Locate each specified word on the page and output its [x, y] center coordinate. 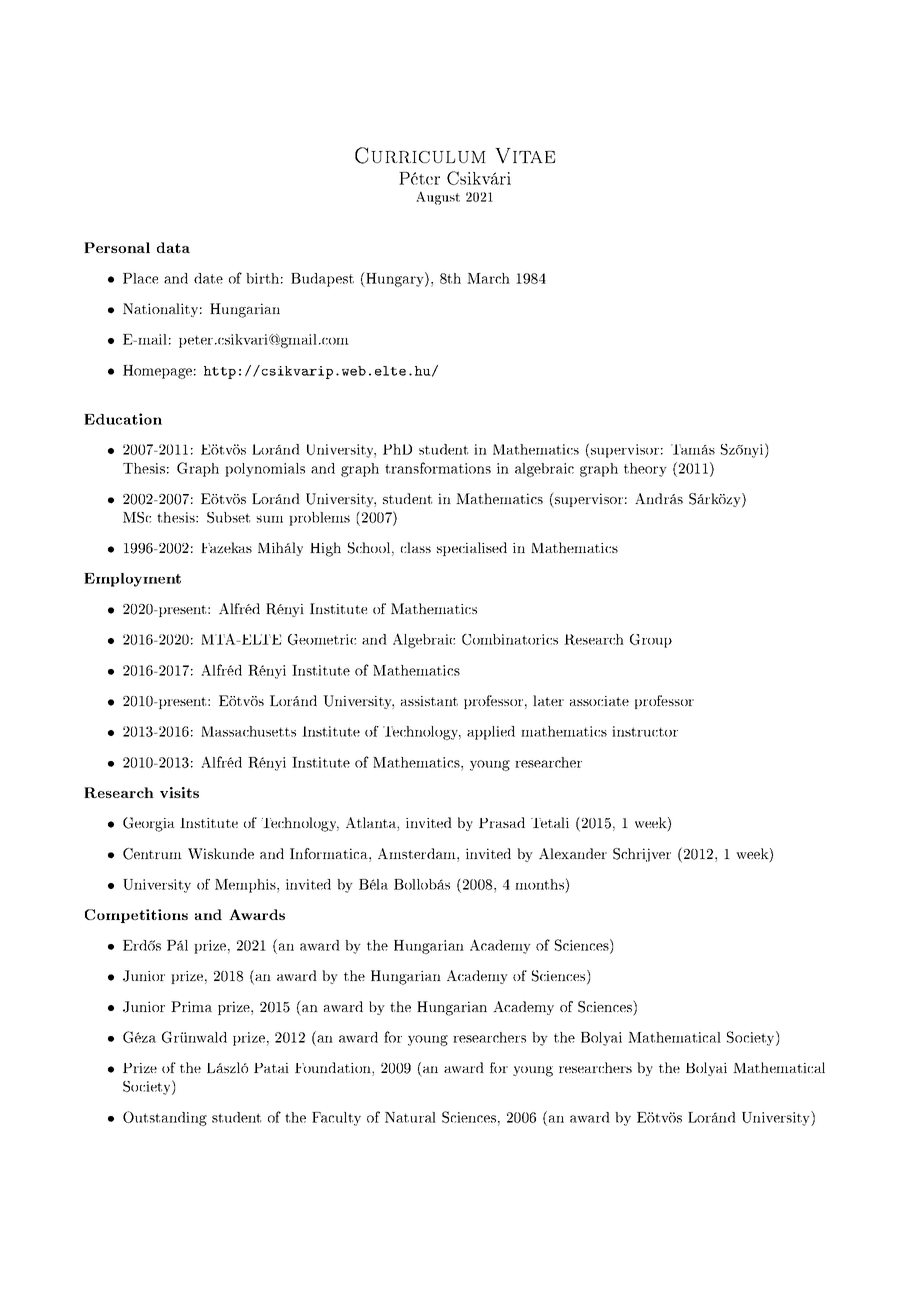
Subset [228, 517]
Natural [410, 1117]
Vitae [525, 156]
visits [179, 792]
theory [645, 470]
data [173, 247]
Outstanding [165, 1118]
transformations [438, 468]
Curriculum [420, 155]
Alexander [573, 853]
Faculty [336, 1119]
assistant [429, 701]
